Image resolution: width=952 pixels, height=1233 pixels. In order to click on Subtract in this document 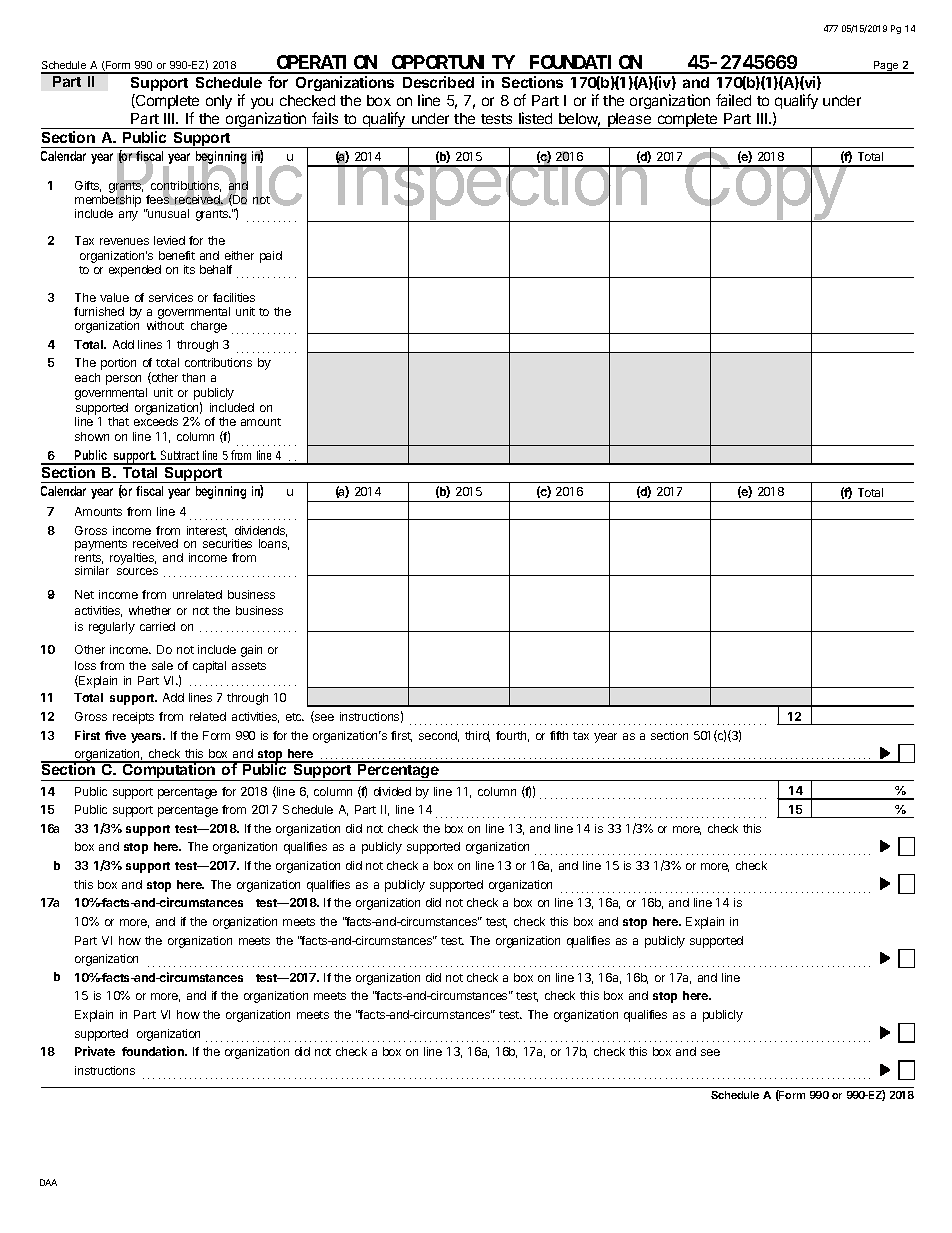, I will do `click(181, 457)`.
